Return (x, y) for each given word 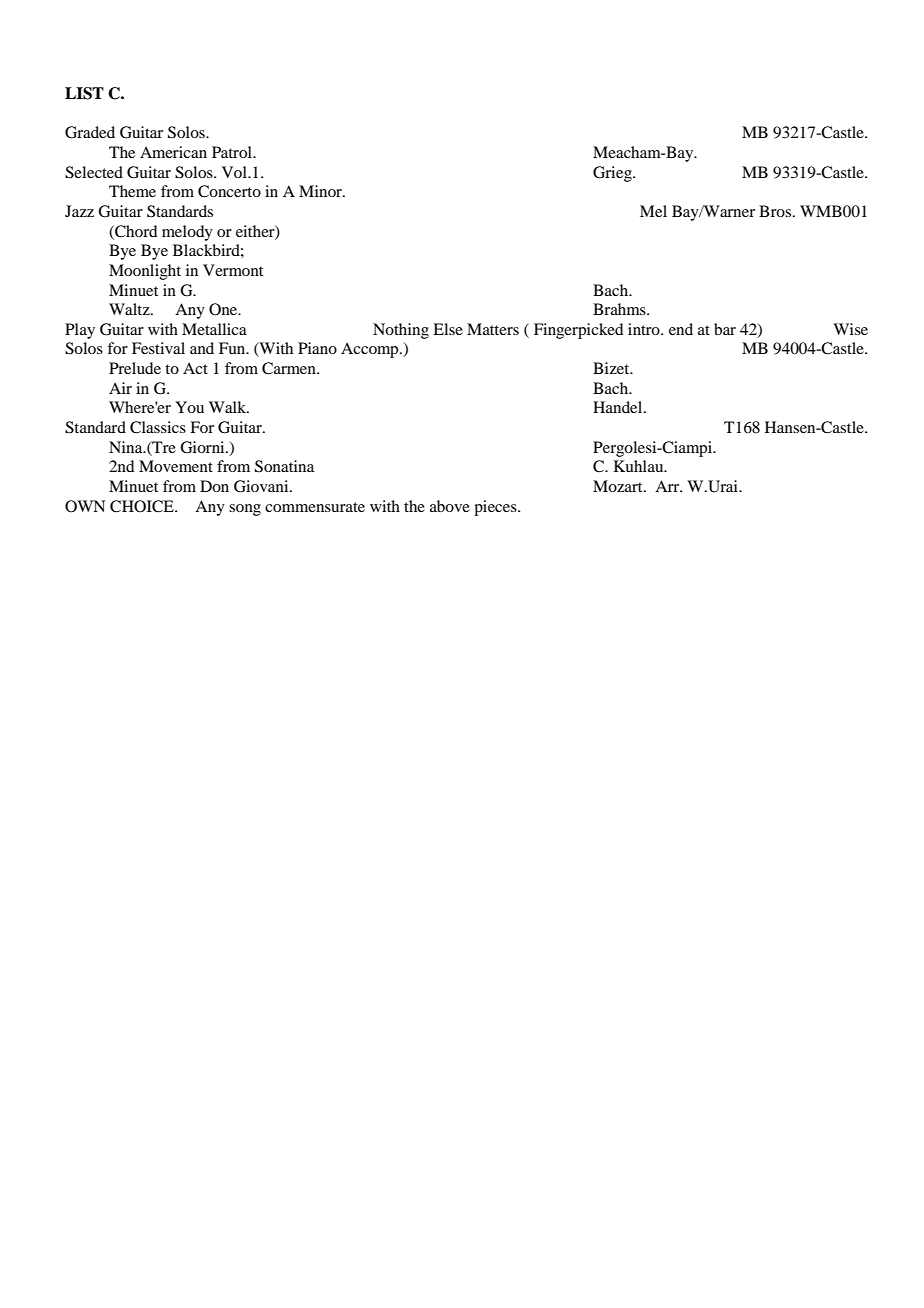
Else (448, 329)
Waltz (130, 309)
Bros (775, 211)
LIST (84, 93)
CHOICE (143, 506)
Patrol (233, 152)
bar (725, 329)
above (450, 506)
